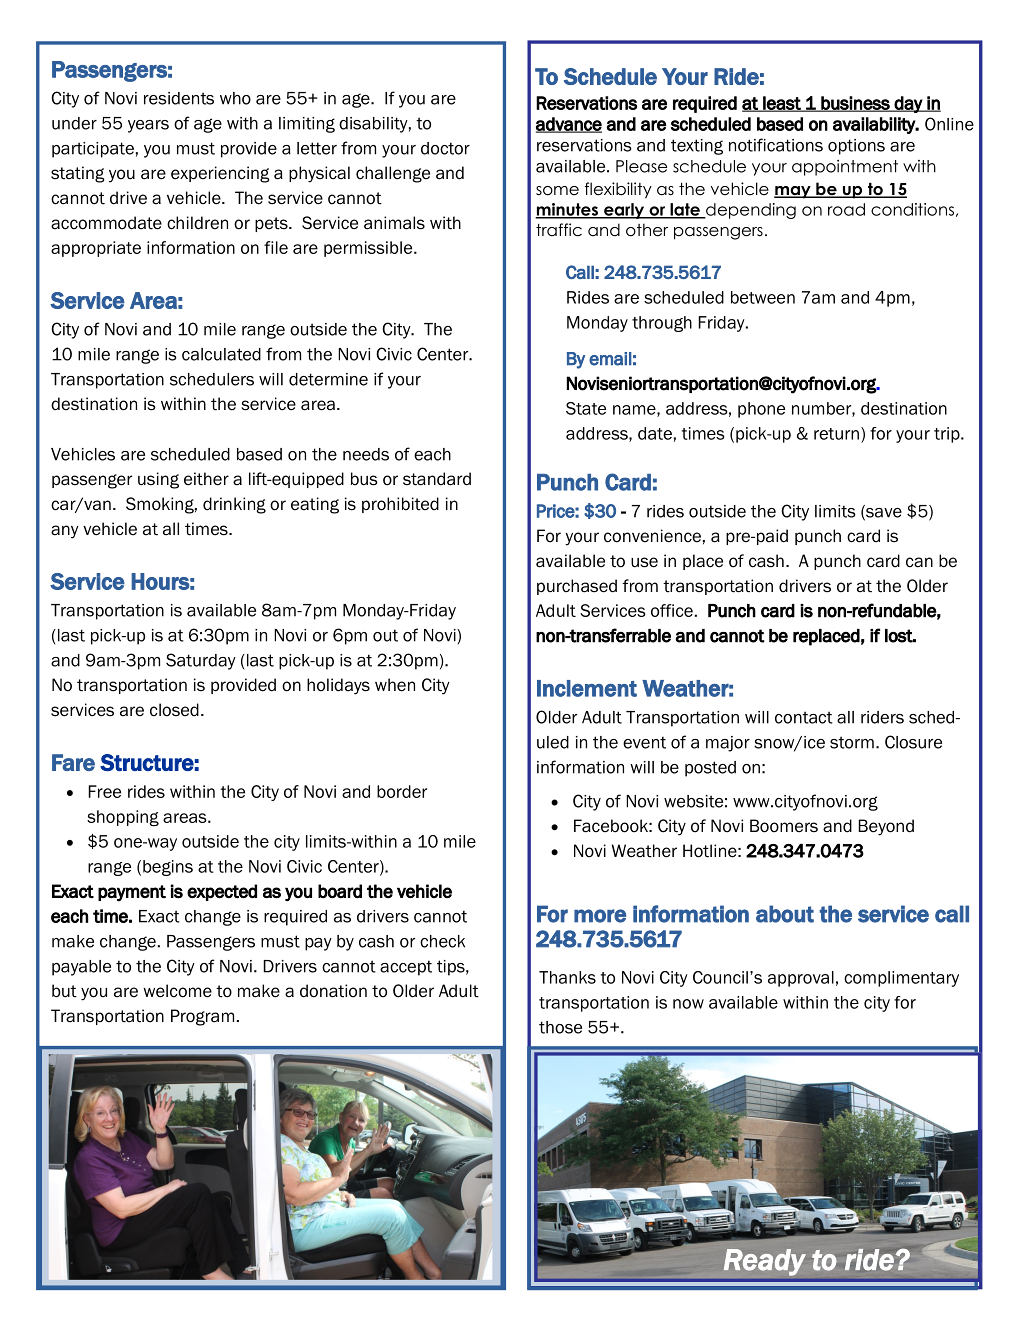  Describe the element at coordinates (836, 434) in the screenshot. I see `return` at that location.
